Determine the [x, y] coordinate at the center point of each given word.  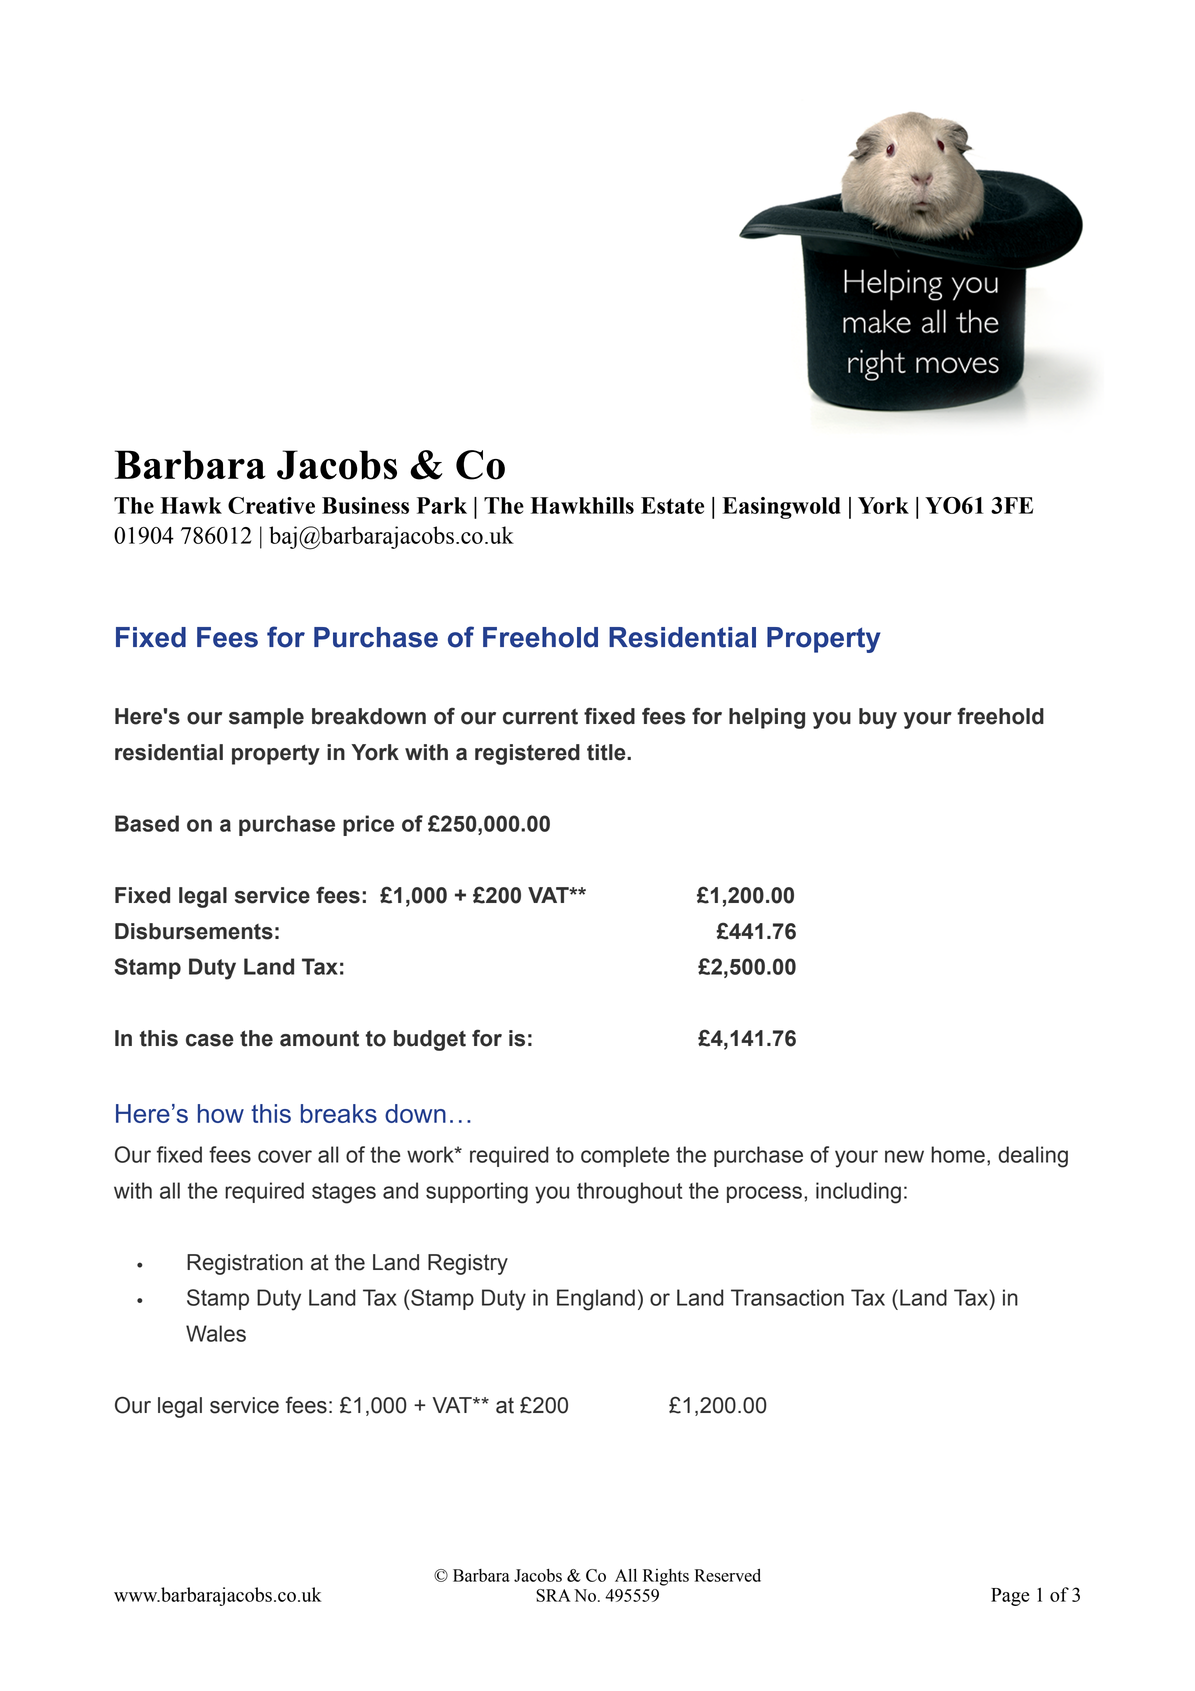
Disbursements [194, 931]
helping [767, 718]
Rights [666, 1577]
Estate [672, 505]
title [607, 752]
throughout [629, 1193]
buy [878, 718]
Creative [271, 505]
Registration [245, 1264]
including [858, 1193]
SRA [553, 1595]
